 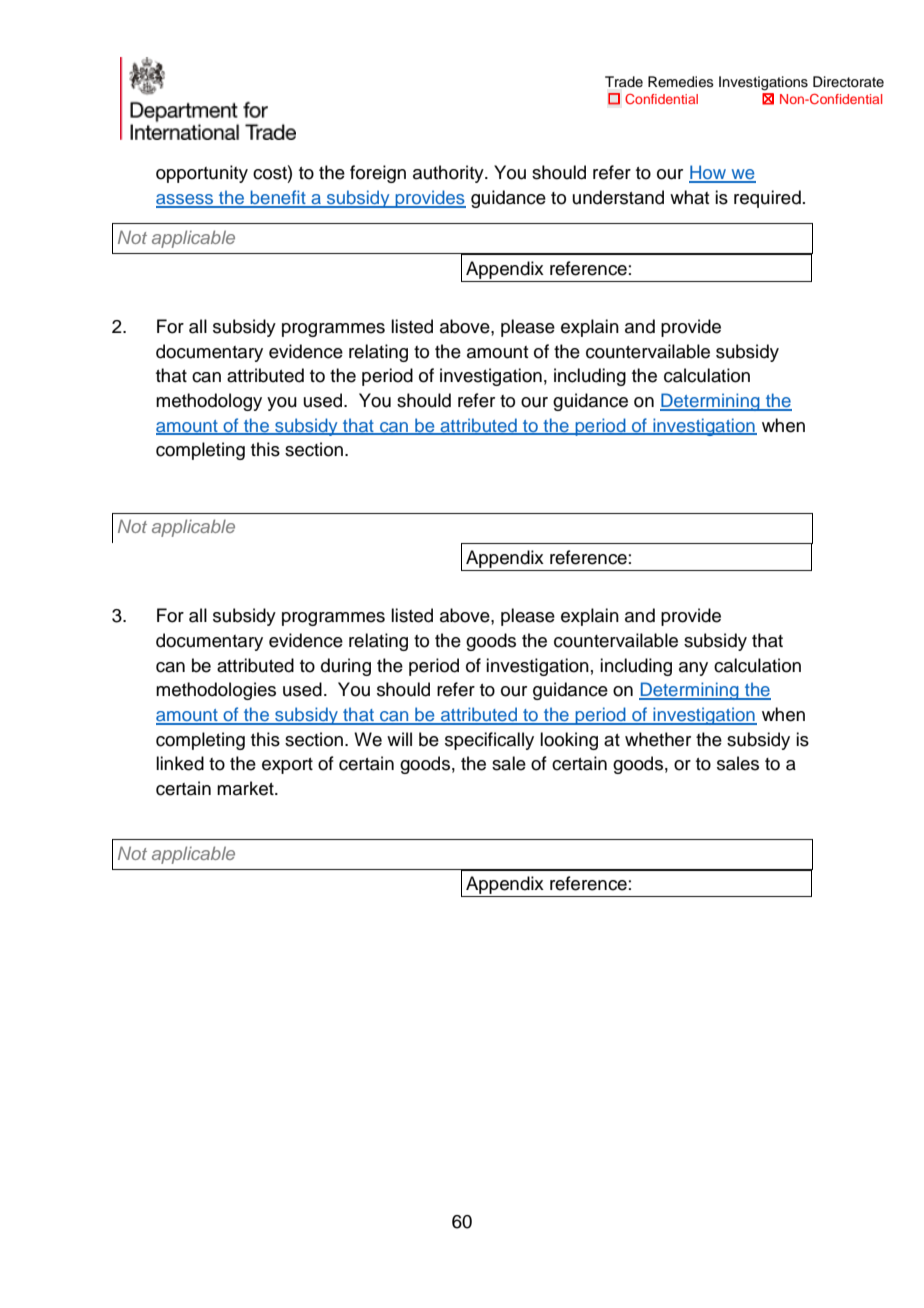 What do you see at coordinates (209, 402) in the document?
I see `methodology` at bounding box center [209, 402].
